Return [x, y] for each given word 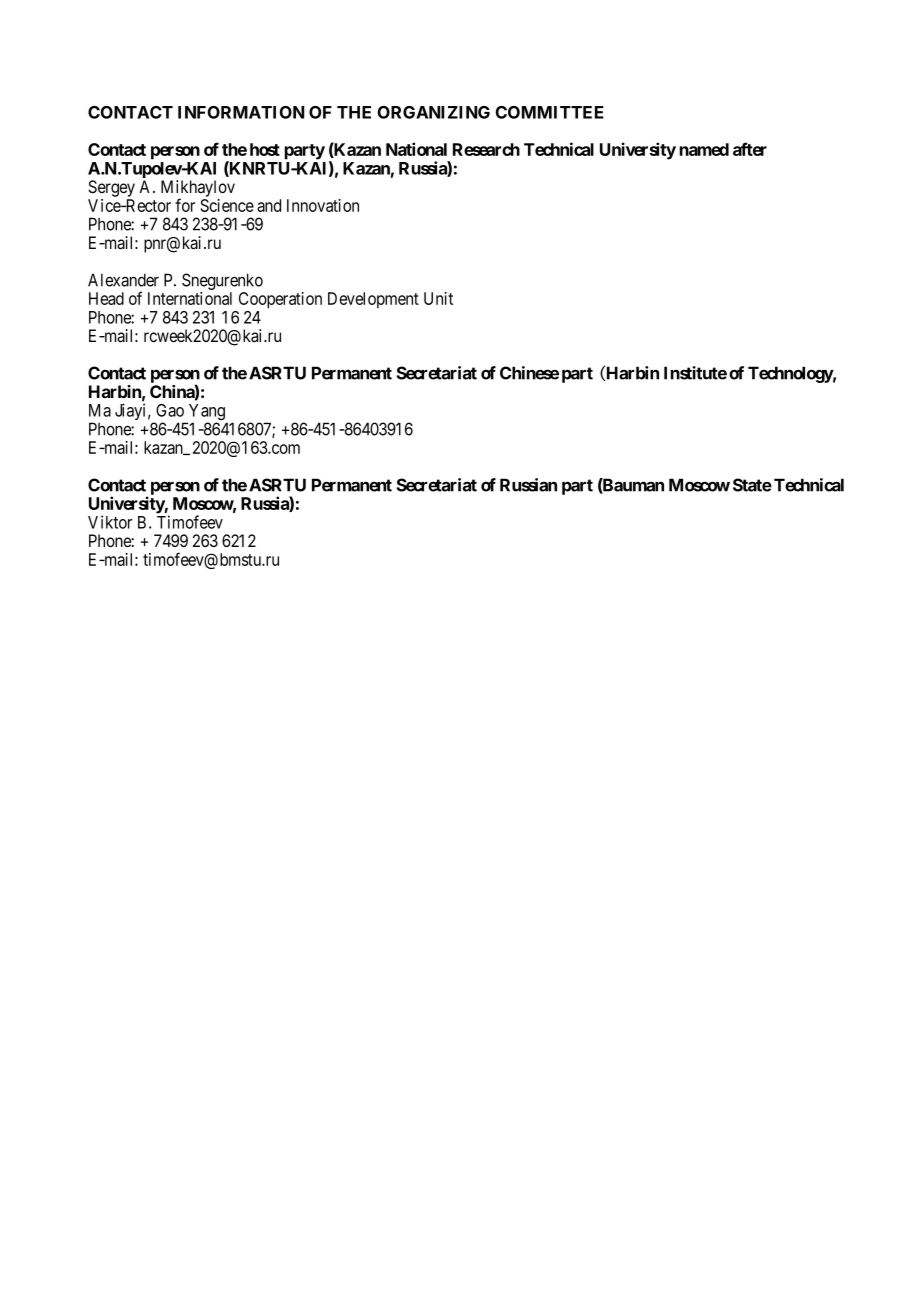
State [752, 485]
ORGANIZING [434, 112]
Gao [170, 410]
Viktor [110, 522]
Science [227, 205]
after [750, 149]
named [704, 149]
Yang [207, 413]
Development [373, 300]
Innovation [323, 205]
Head [106, 298]
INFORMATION [241, 112]
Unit [438, 298]
